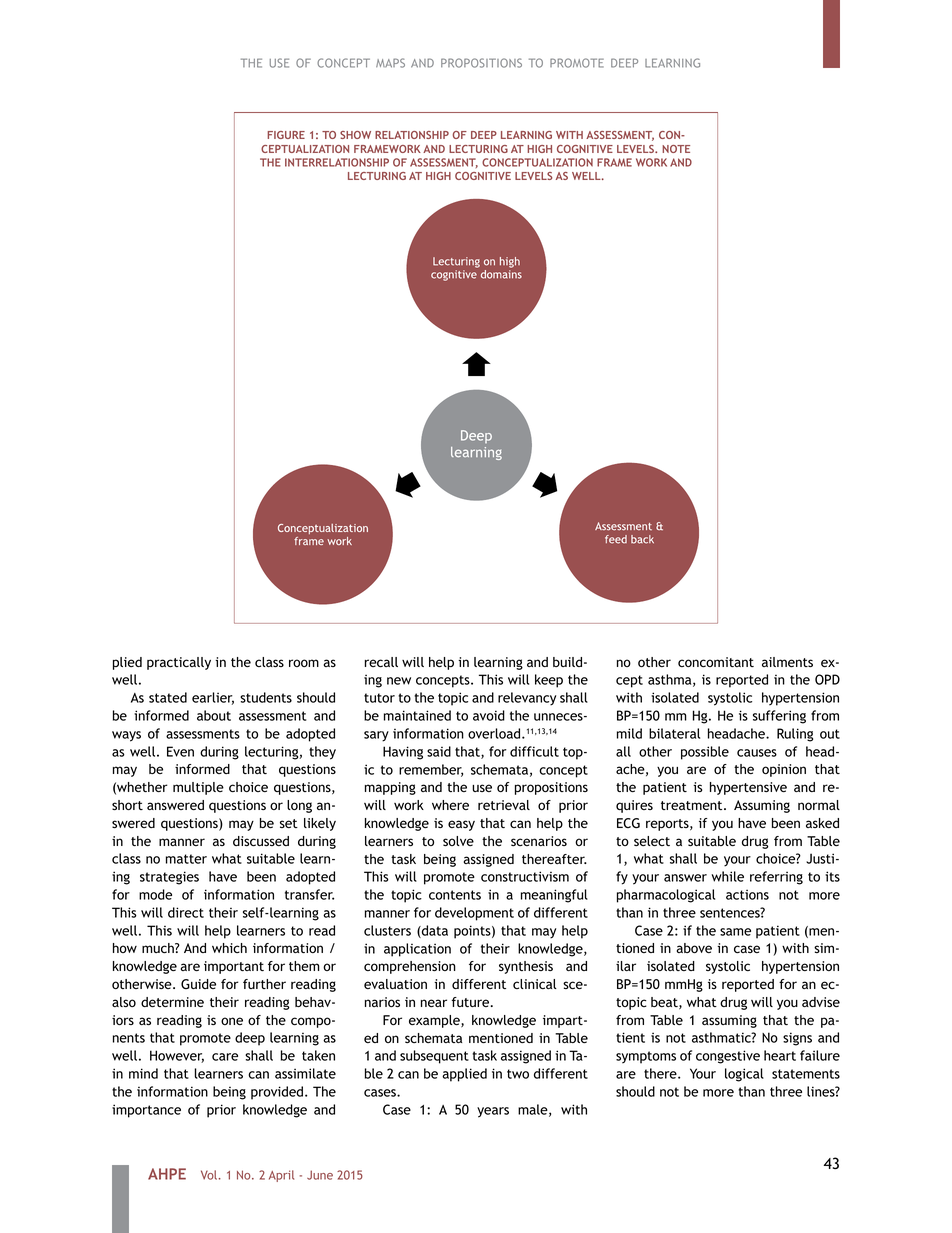  I want to click on FIGURE, so click(286, 135).
